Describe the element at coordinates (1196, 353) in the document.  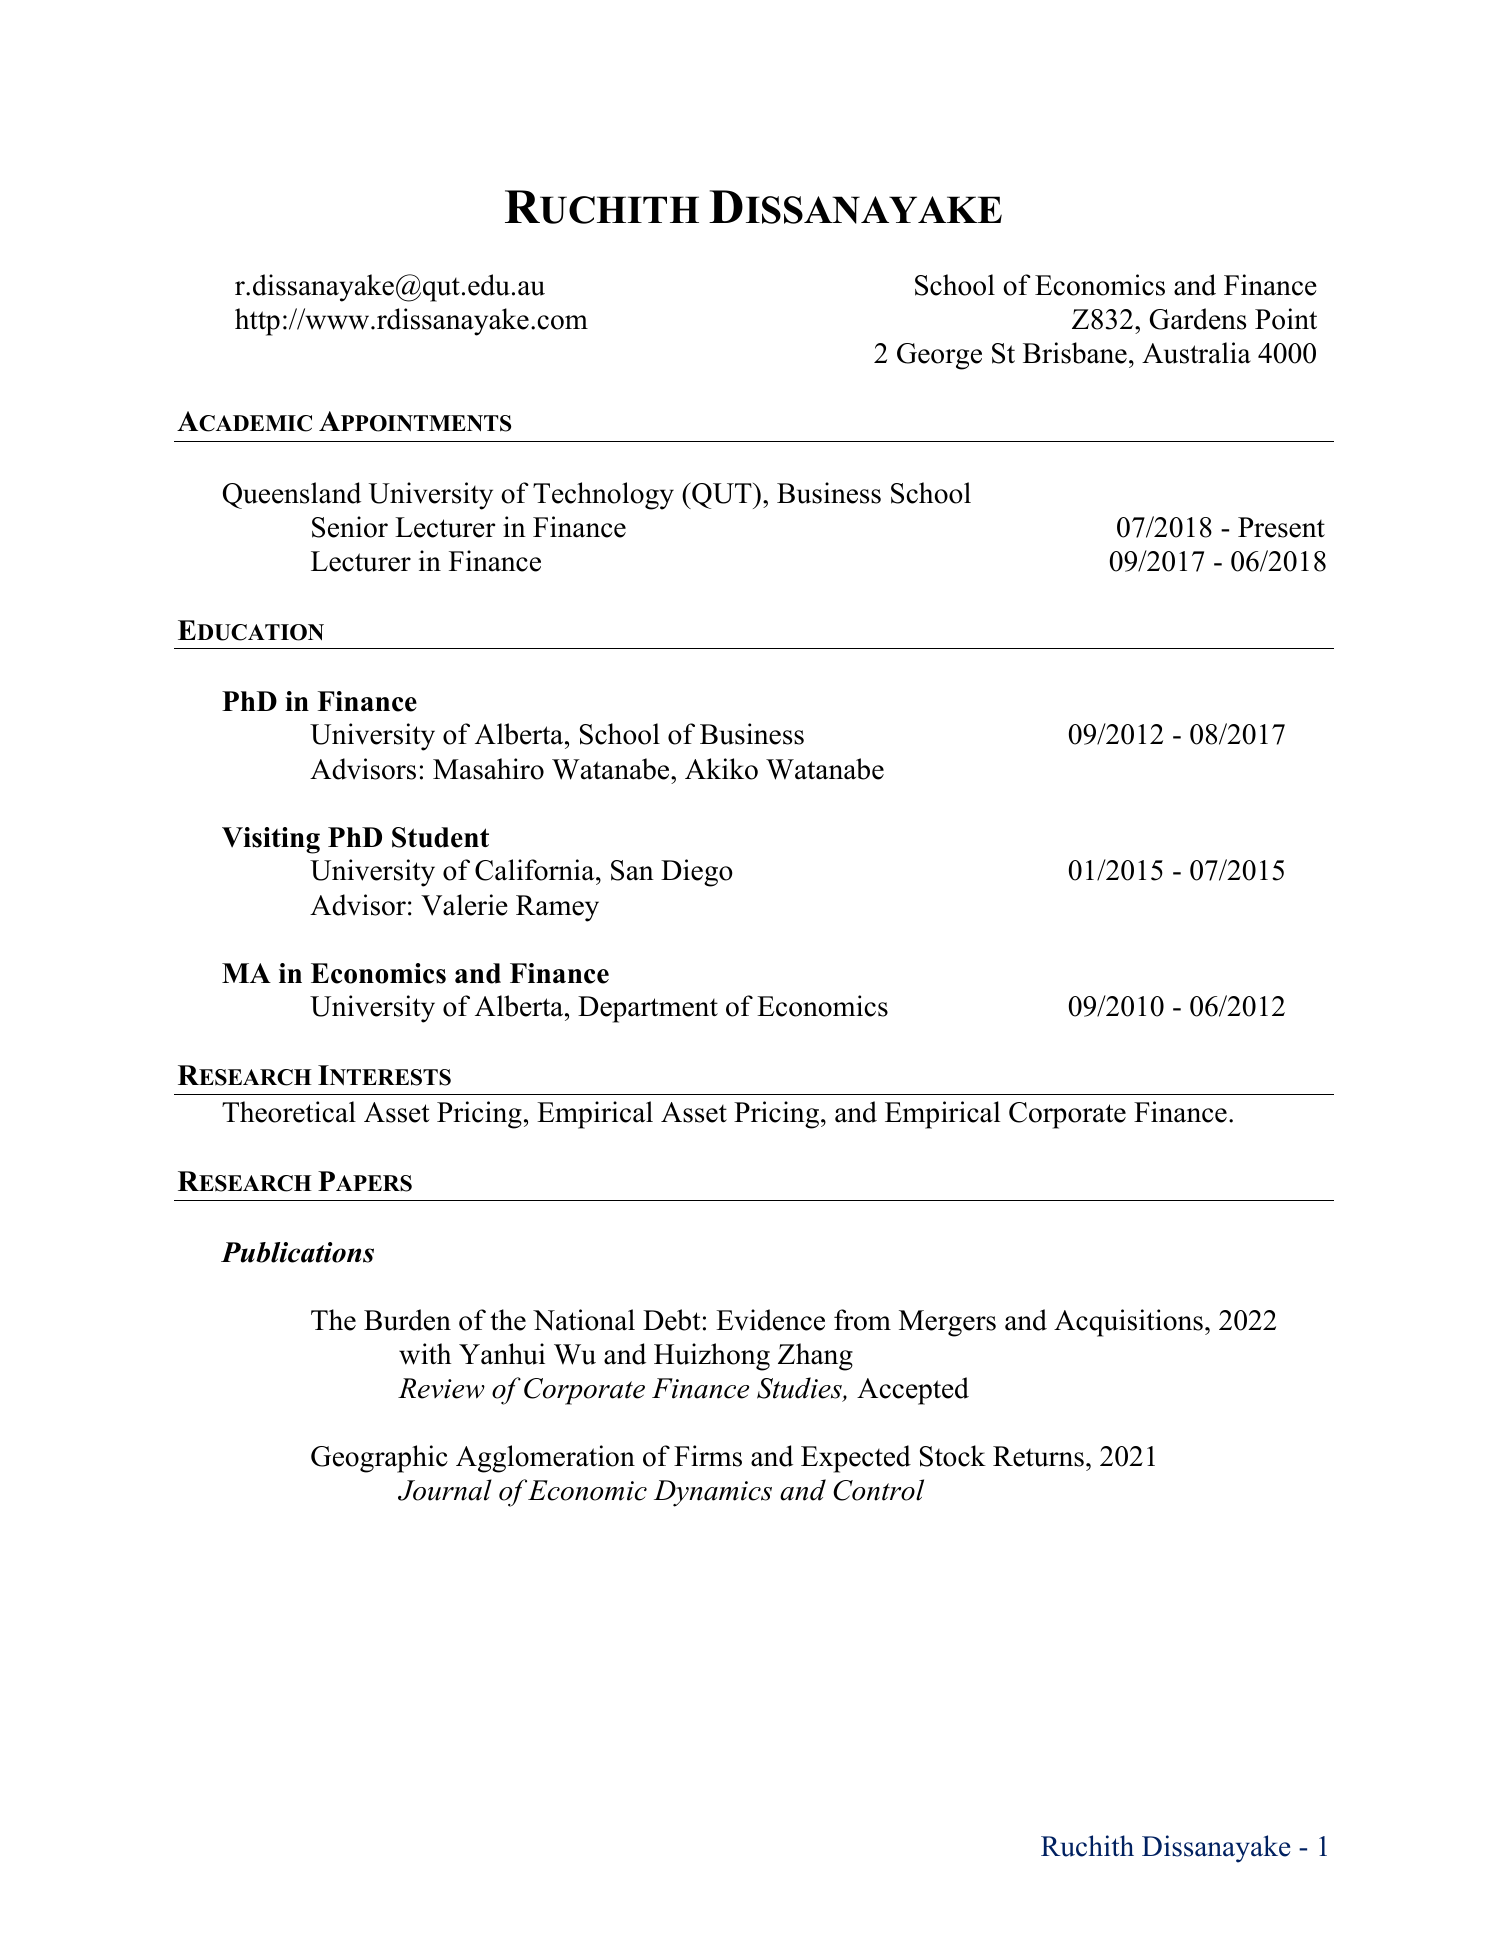
I see `Australia` at that location.
